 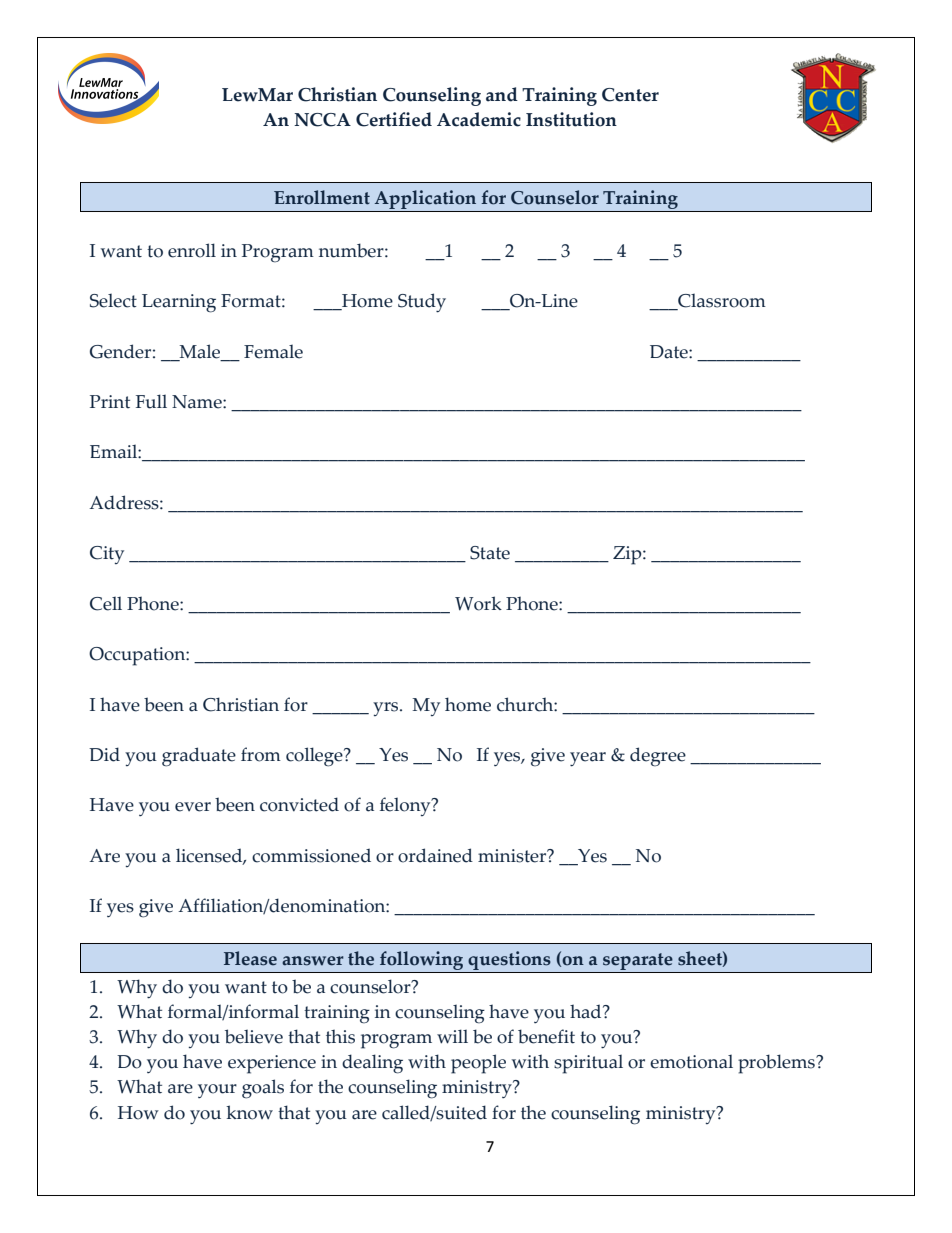 I want to click on Center, so click(x=630, y=95).
